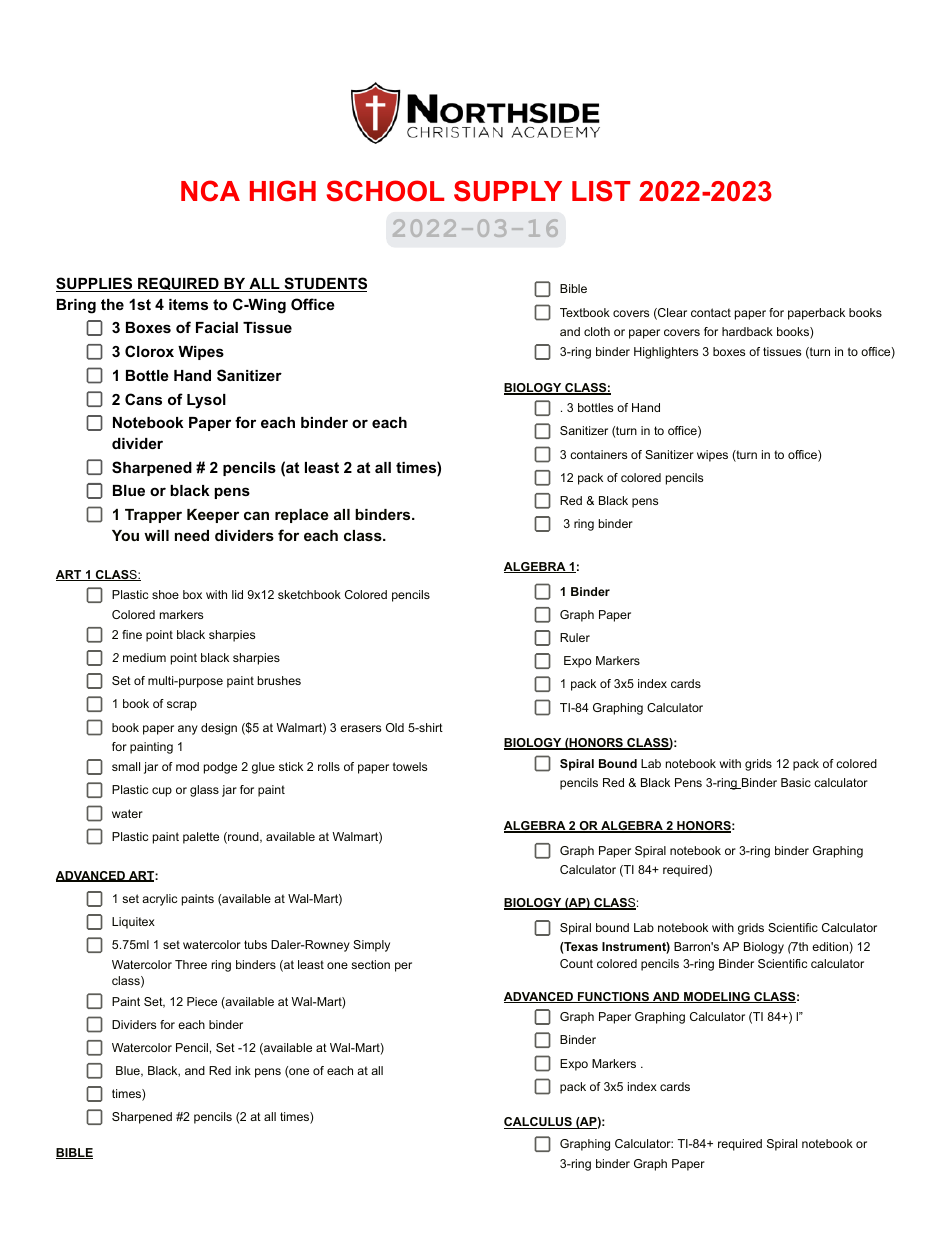 This screenshot has height=1233, width=952. What do you see at coordinates (206, 401) in the screenshot?
I see `Lysol` at bounding box center [206, 401].
